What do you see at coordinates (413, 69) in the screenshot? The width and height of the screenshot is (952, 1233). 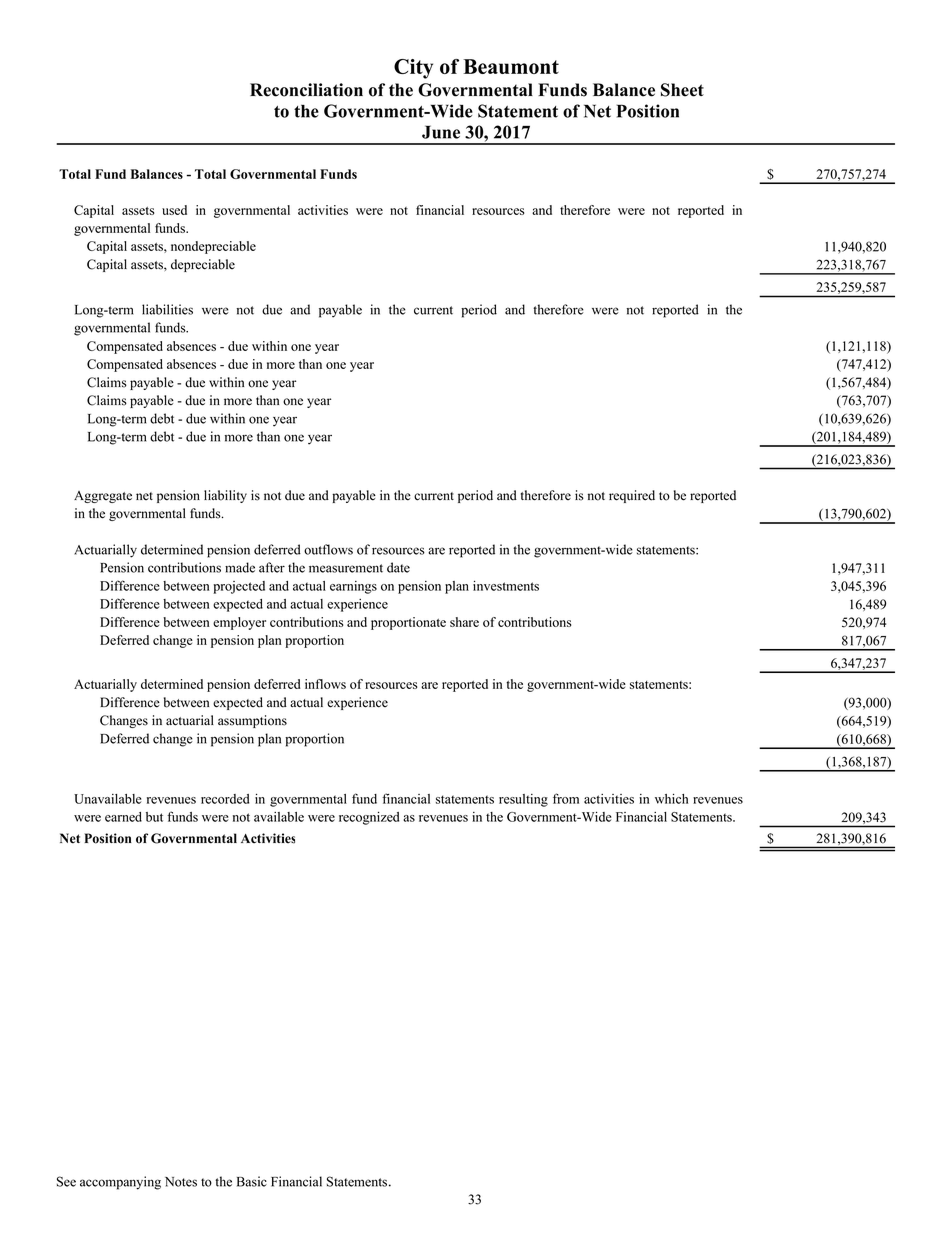 I see `City` at bounding box center [413, 69].
